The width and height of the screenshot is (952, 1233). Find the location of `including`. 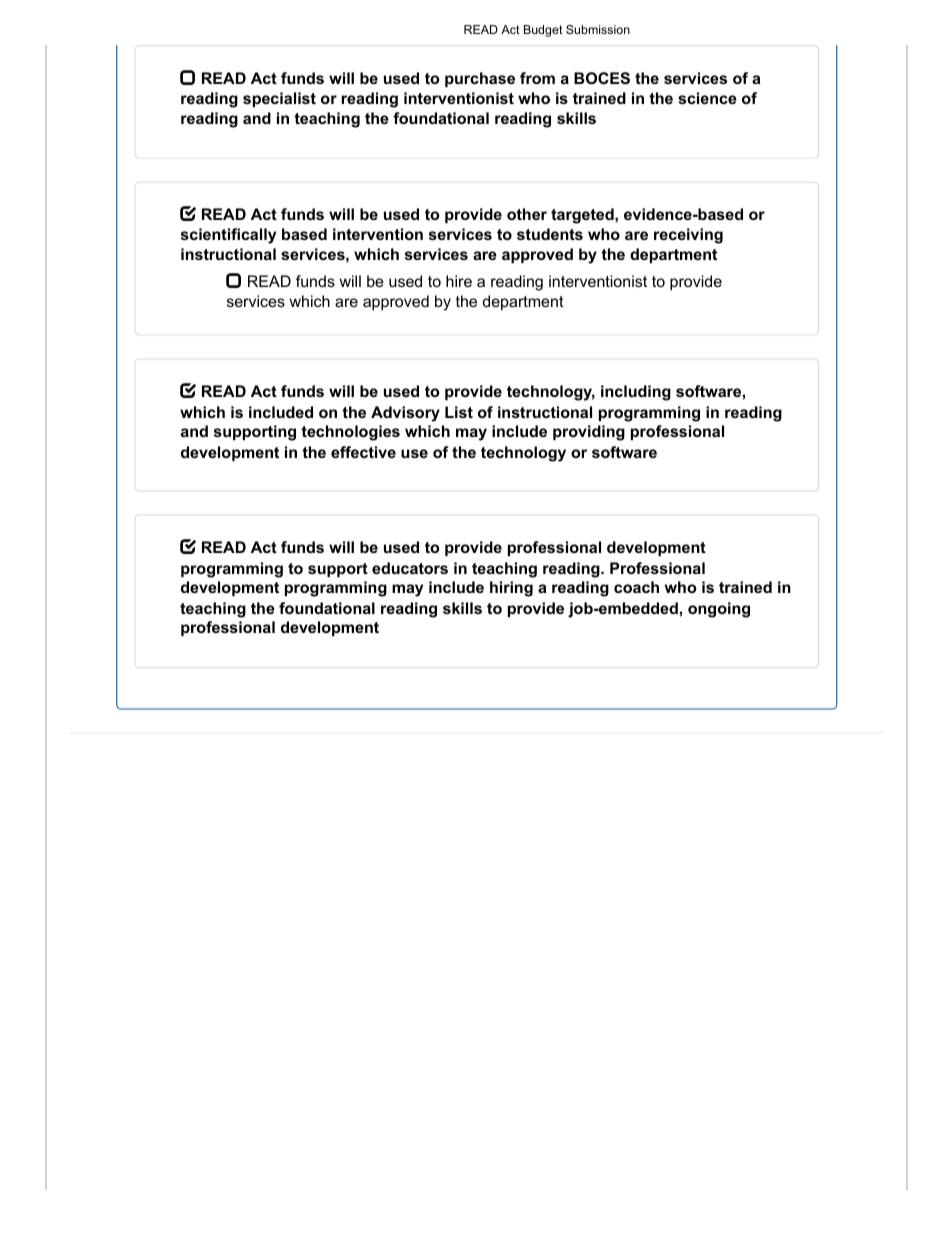

including is located at coordinates (636, 393).
